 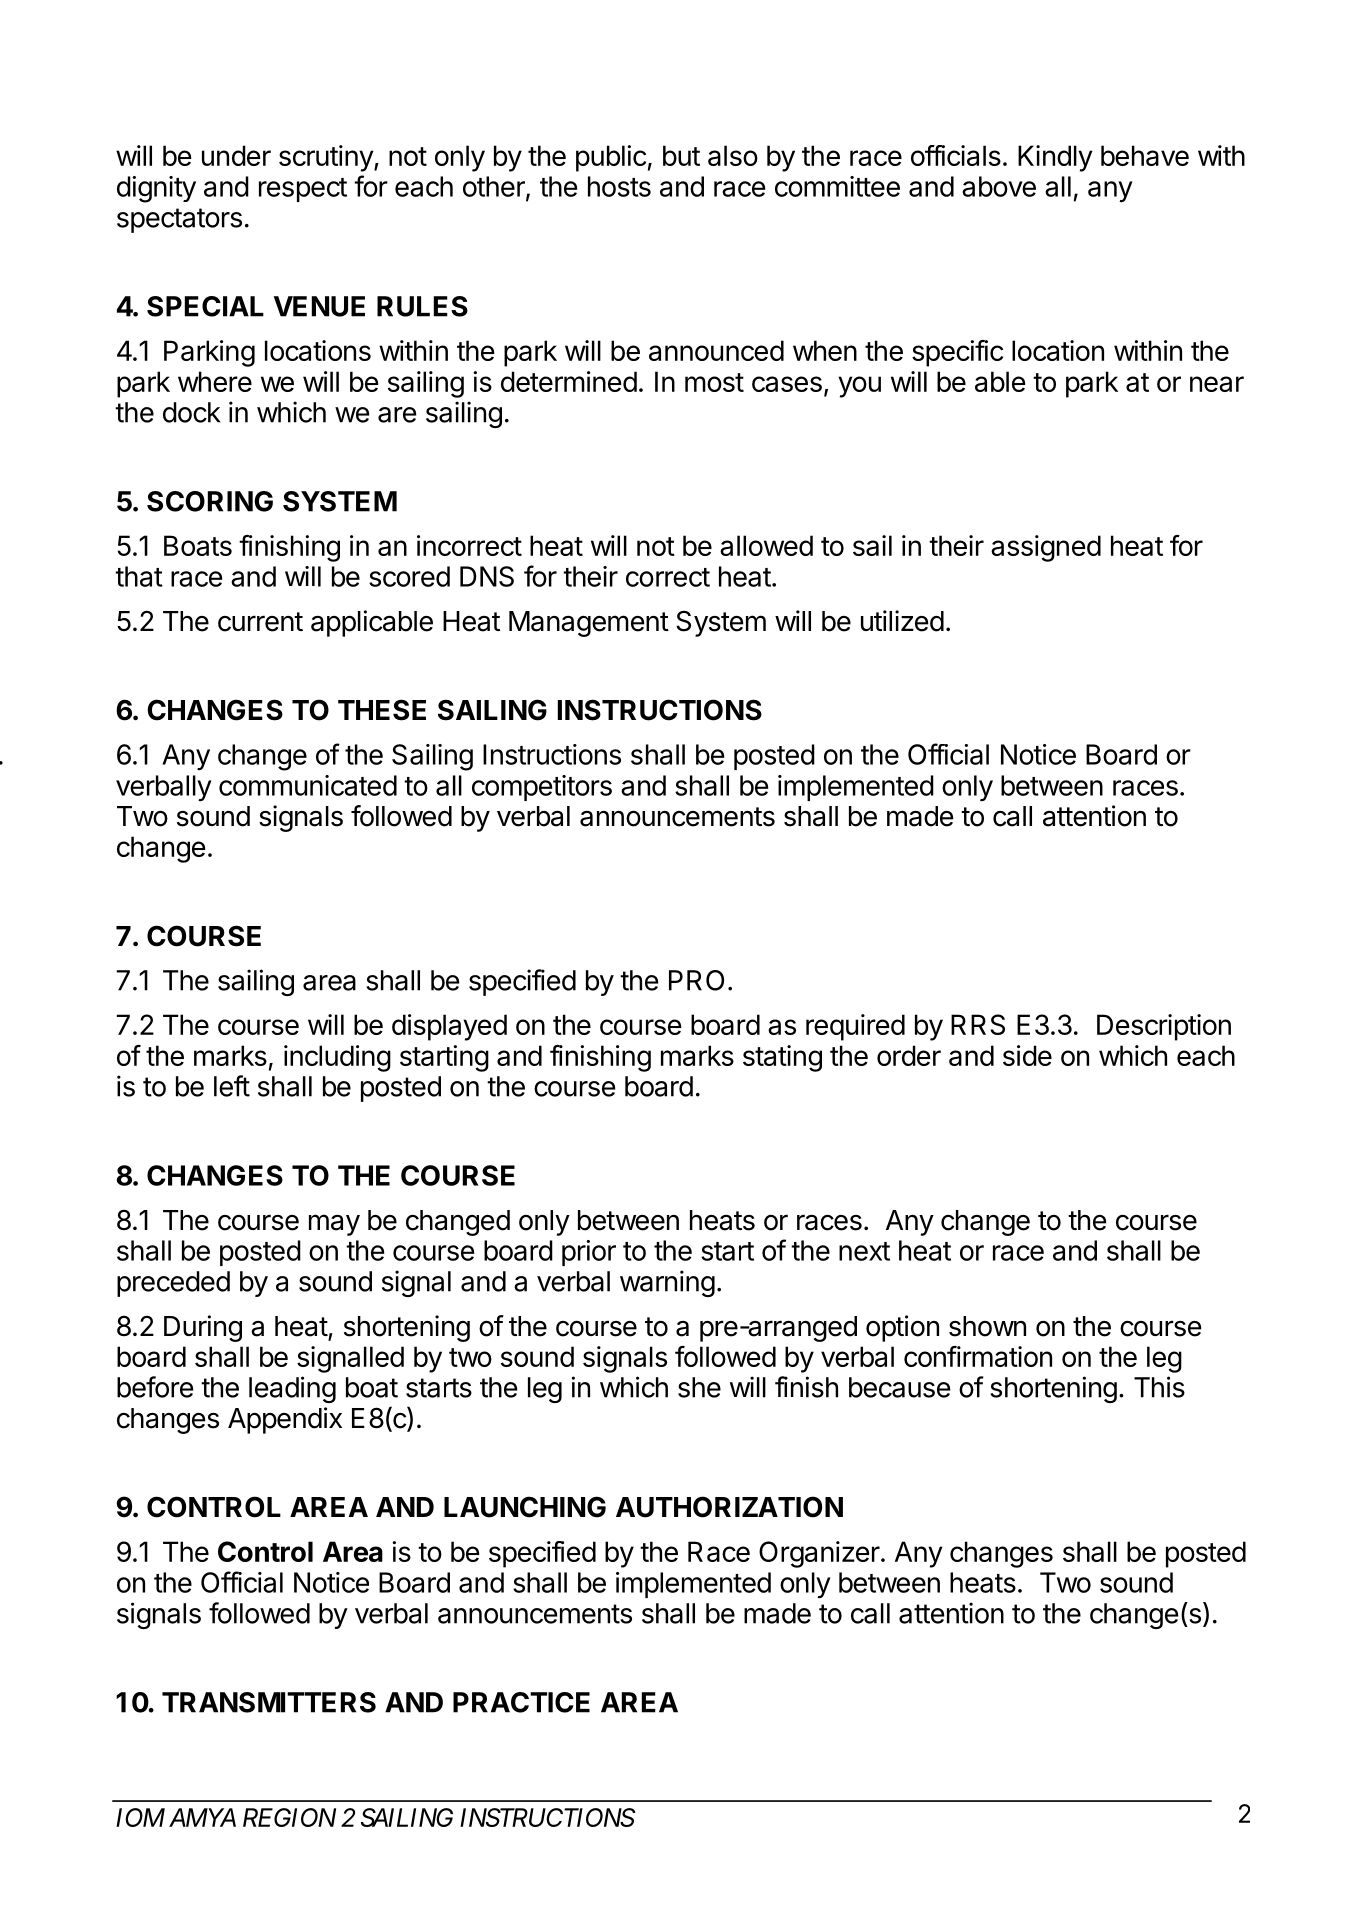 What do you see at coordinates (696, 980) in the page?
I see `PRO` at bounding box center [696, 980].
